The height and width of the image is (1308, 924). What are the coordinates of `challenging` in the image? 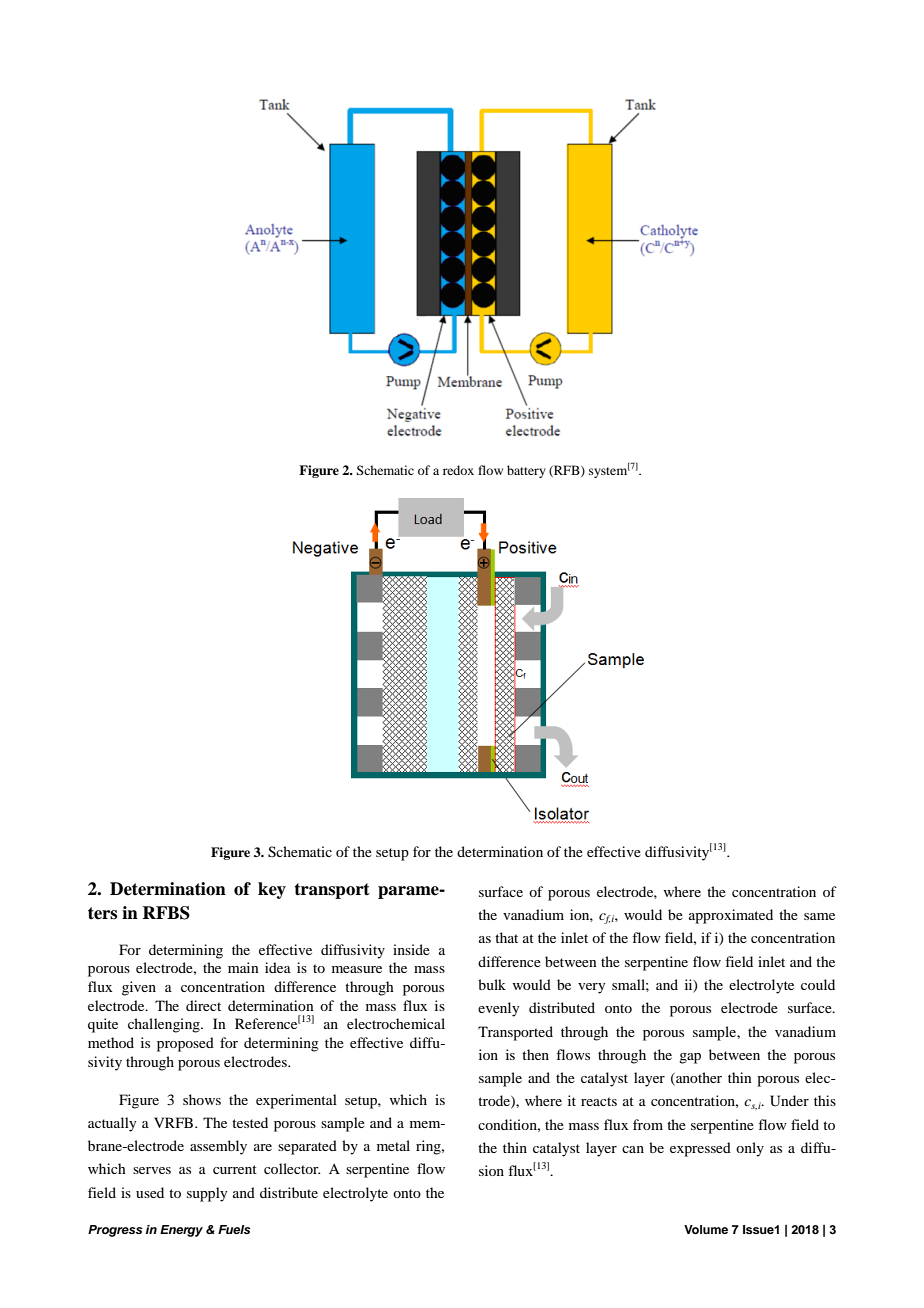 It's located at (165, 1025).
